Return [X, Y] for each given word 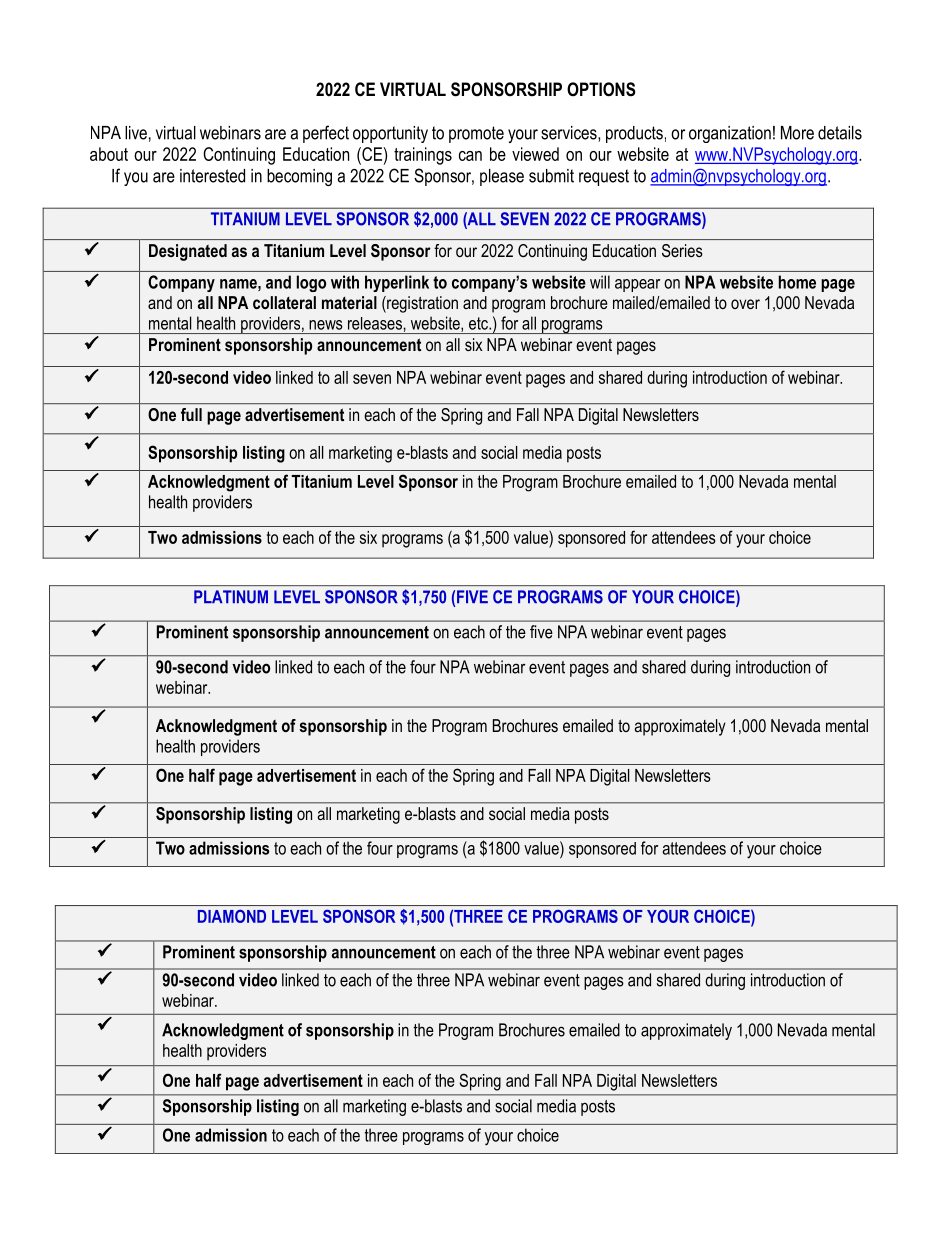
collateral [284, 302]
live [136, 133]
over [745, 304]
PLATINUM [231, 597]
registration [421, 304]
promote [476, 134]
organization [730, 134]
